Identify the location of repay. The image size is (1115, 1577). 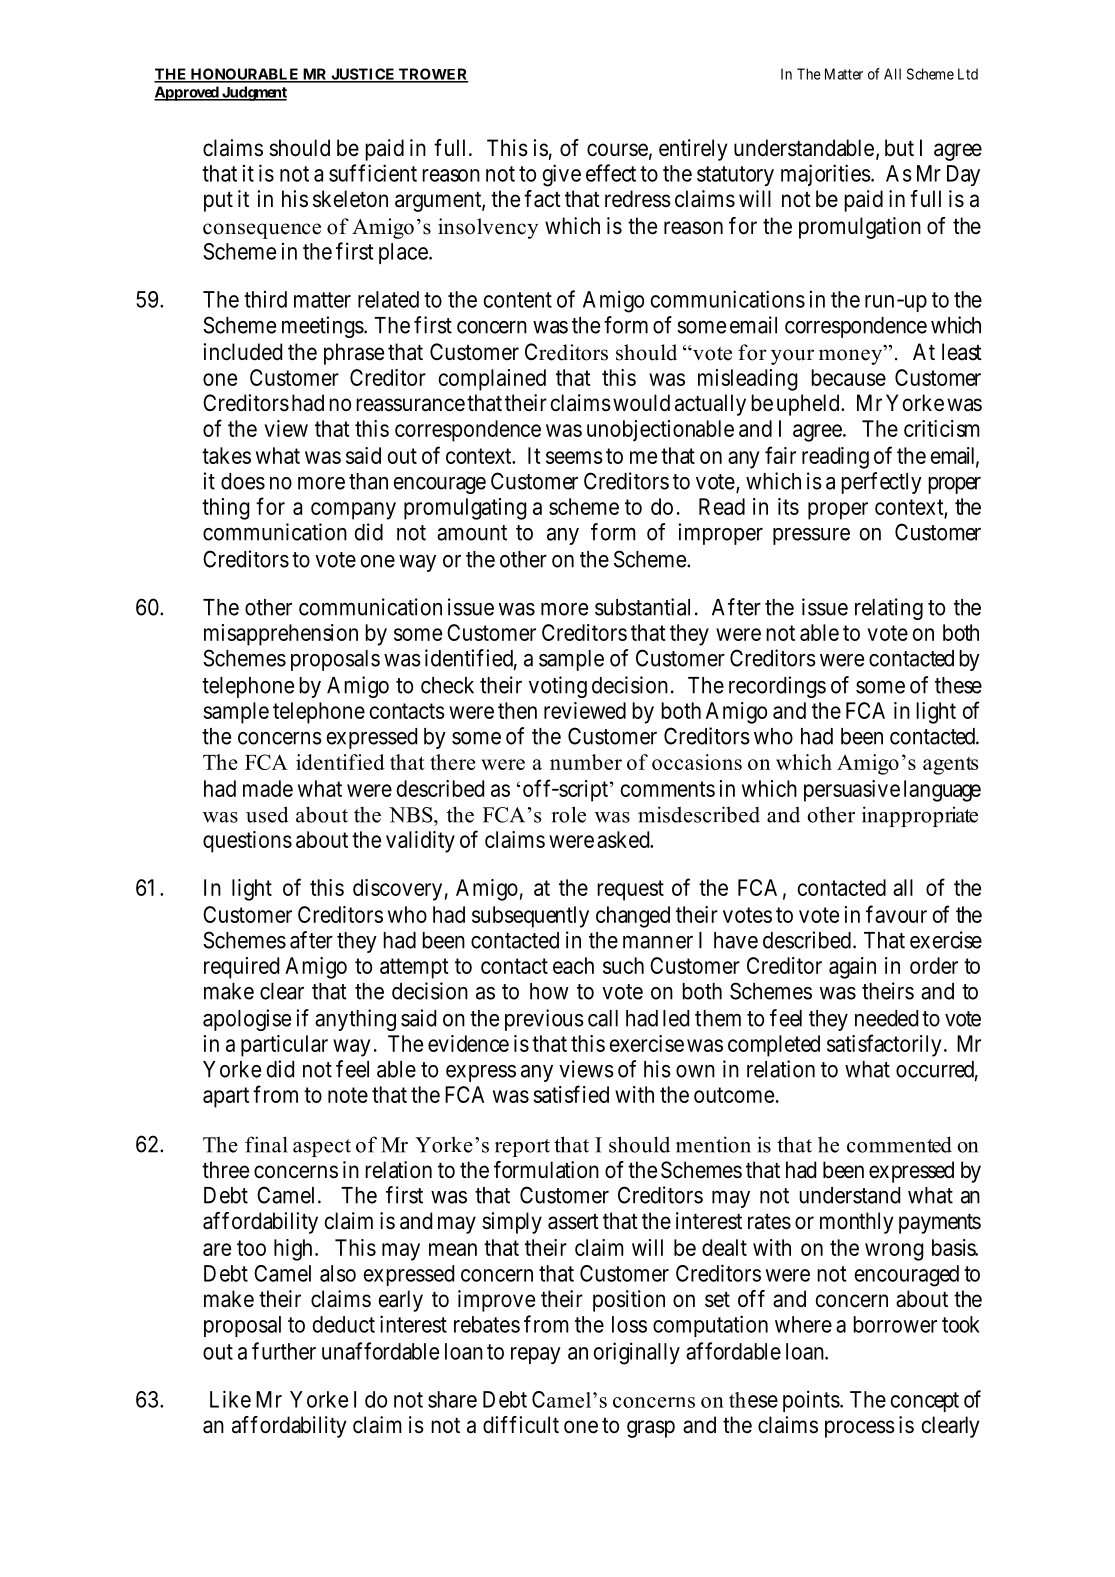
(536, 1355).
